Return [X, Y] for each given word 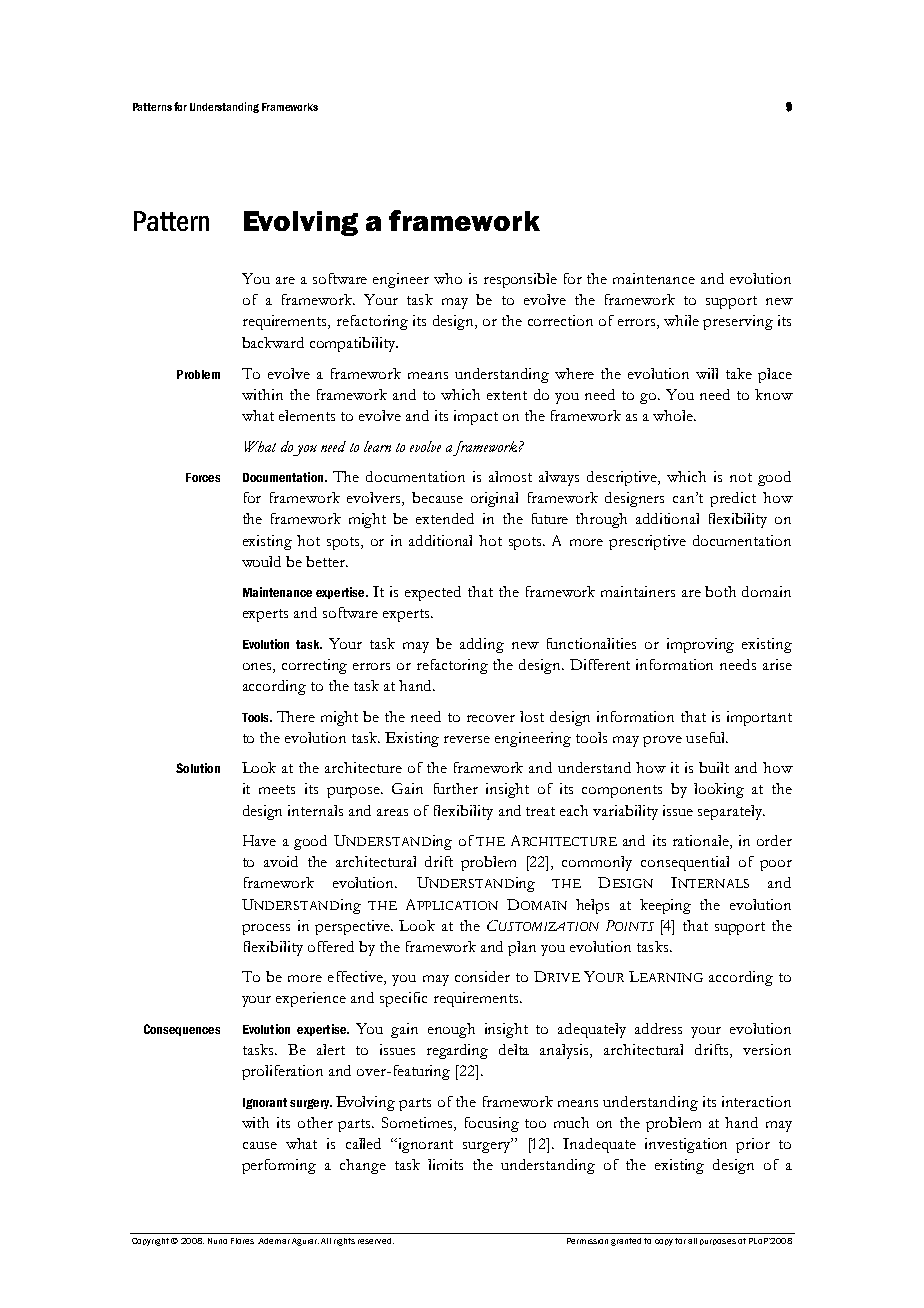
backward [273, 342]
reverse [467, 739]
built [714, 767]
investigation [686, 1145]
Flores [242, 1241]
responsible [520, 280]
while [681, 320]
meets [277, 789]
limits [445, 1164]
